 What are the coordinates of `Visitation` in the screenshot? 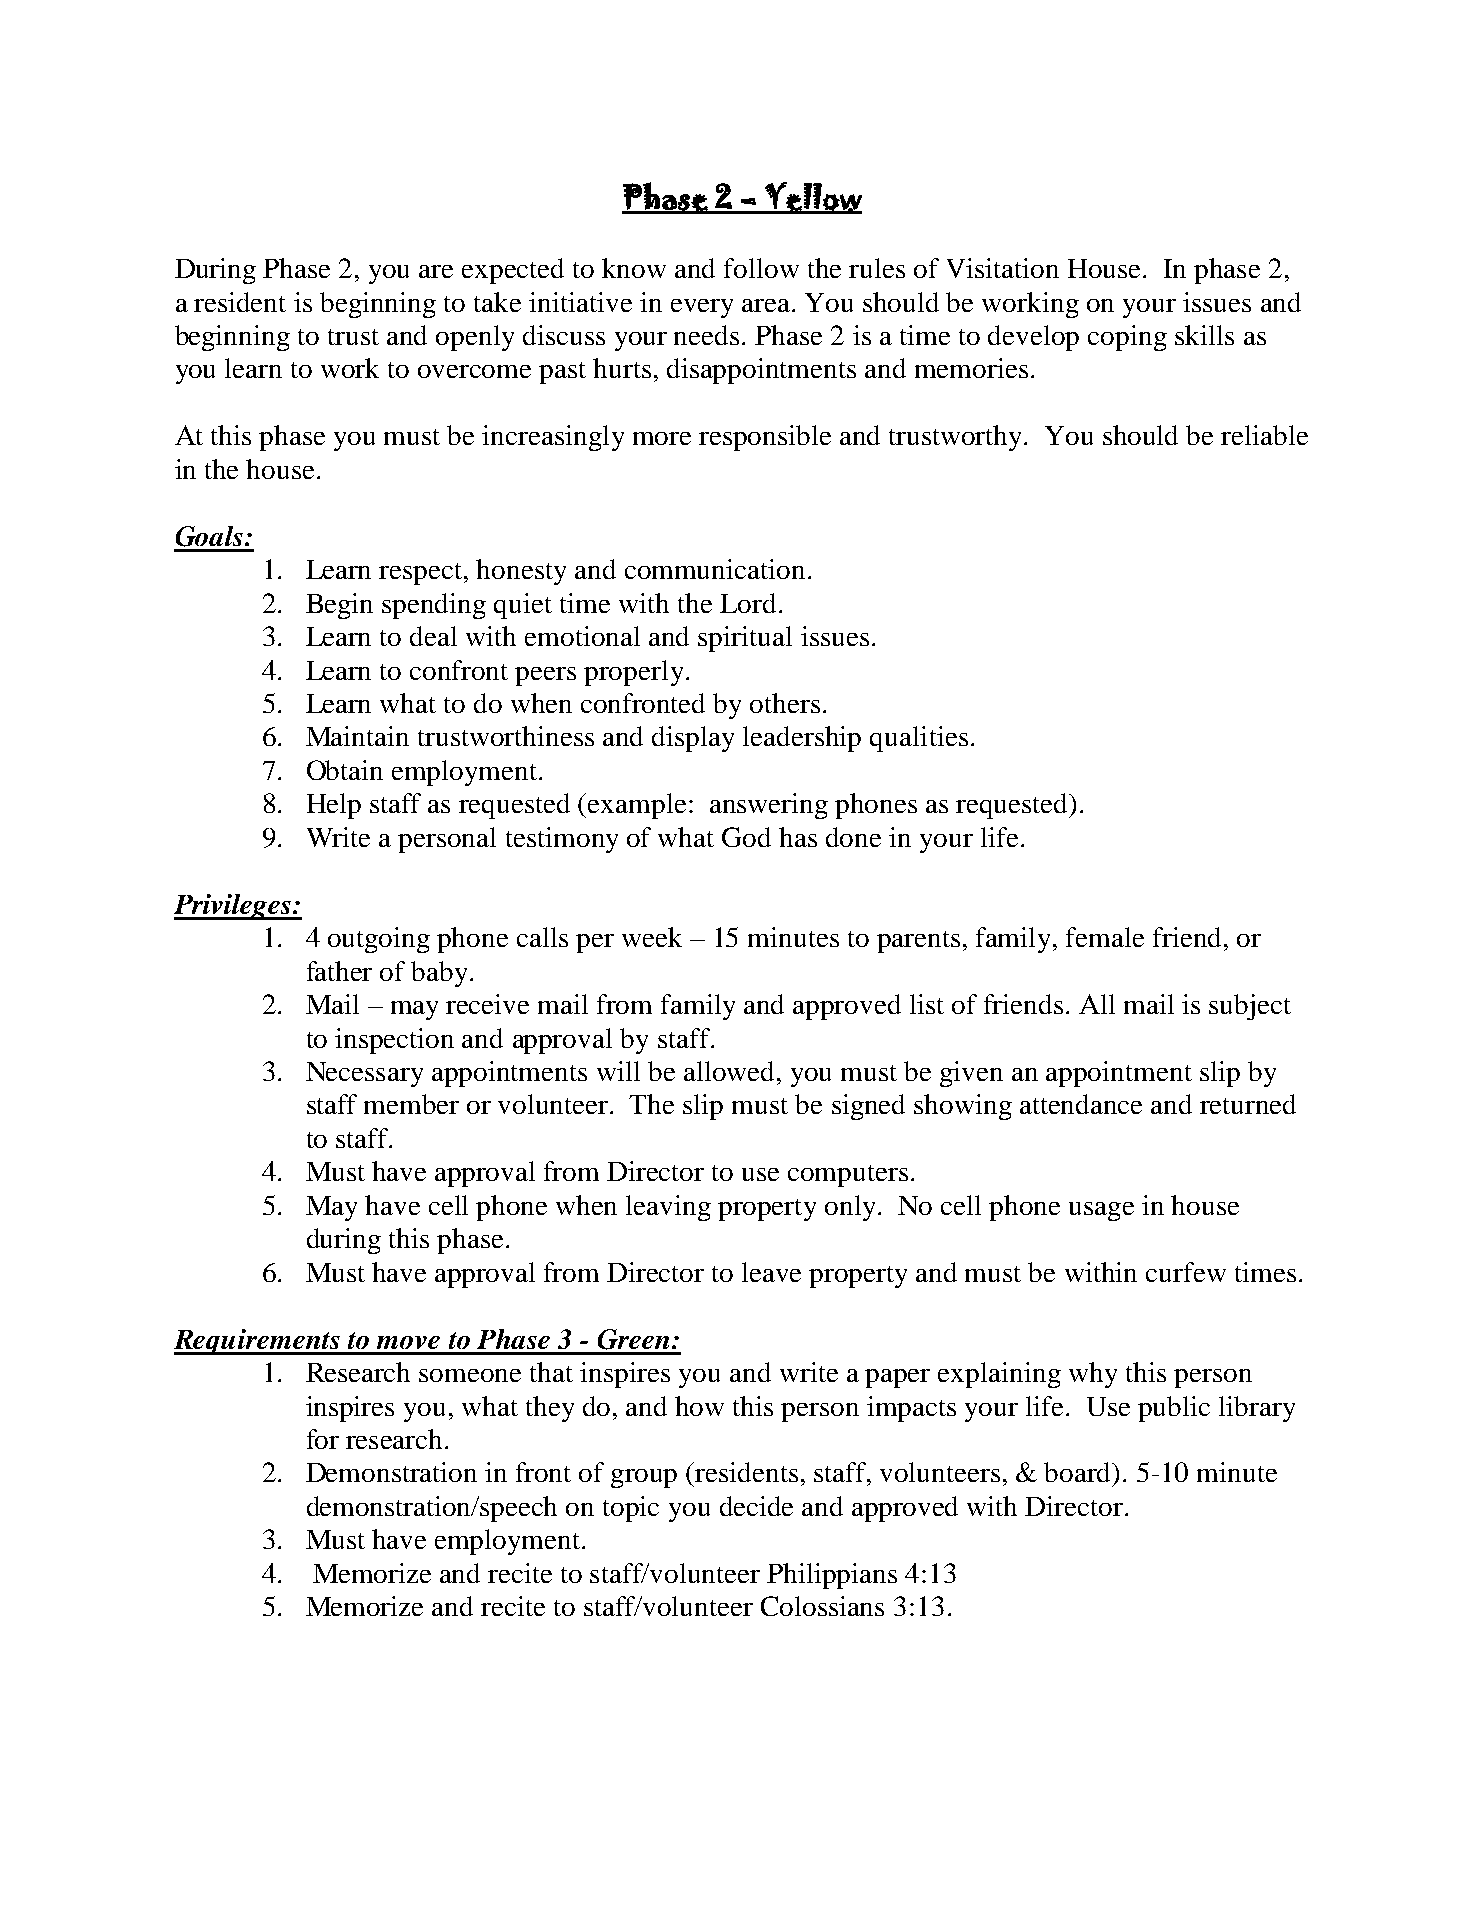 It's located at (1003, 268).
